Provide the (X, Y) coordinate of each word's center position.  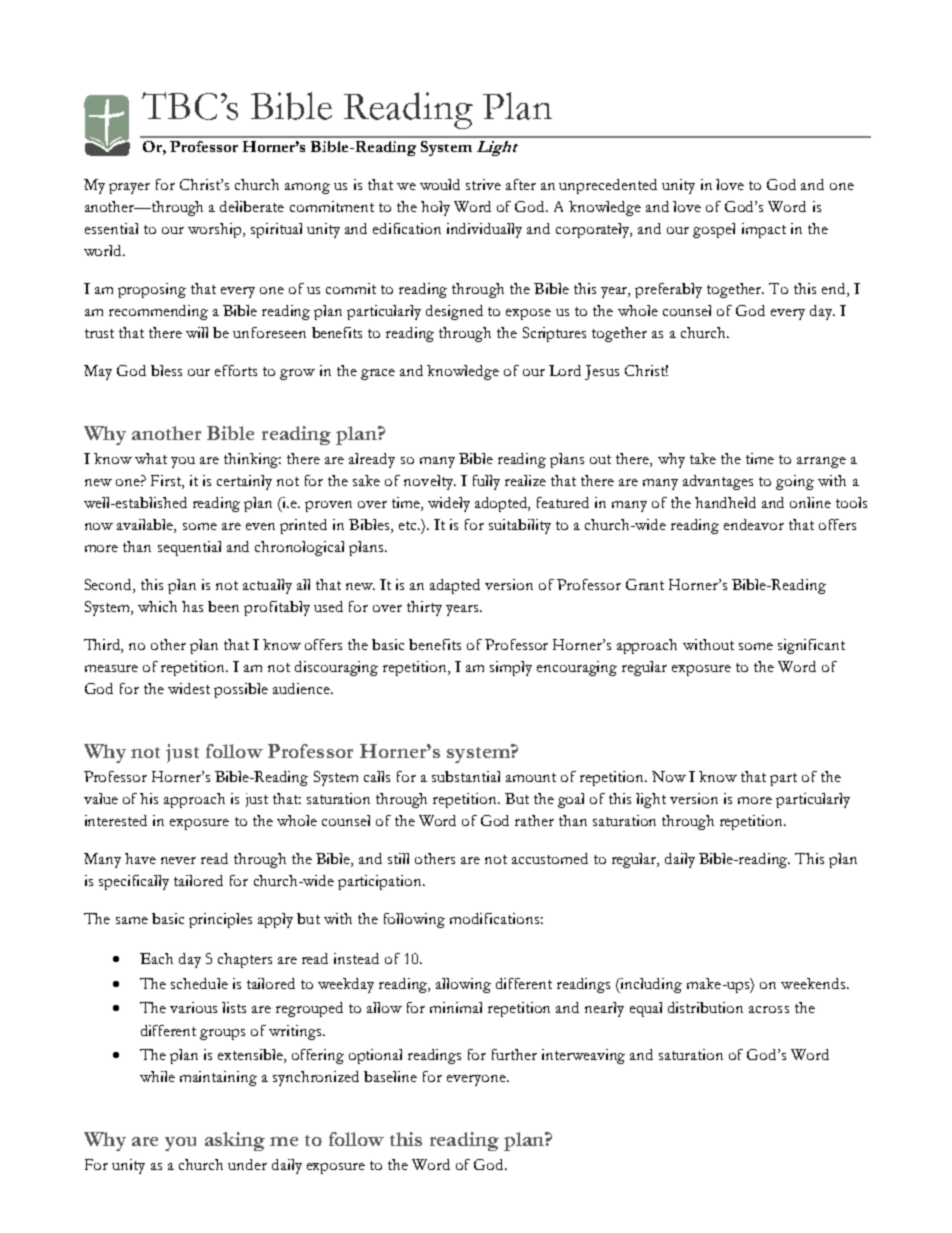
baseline (390, 1076)
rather (534, 820)
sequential (189, 548)
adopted (502, 504)
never (178, 860)
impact (764, 230)
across (769, 1009)
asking (235, 1141)
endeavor (754, 524)
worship (216, 230)
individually (484, 230)
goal (571, 800)
